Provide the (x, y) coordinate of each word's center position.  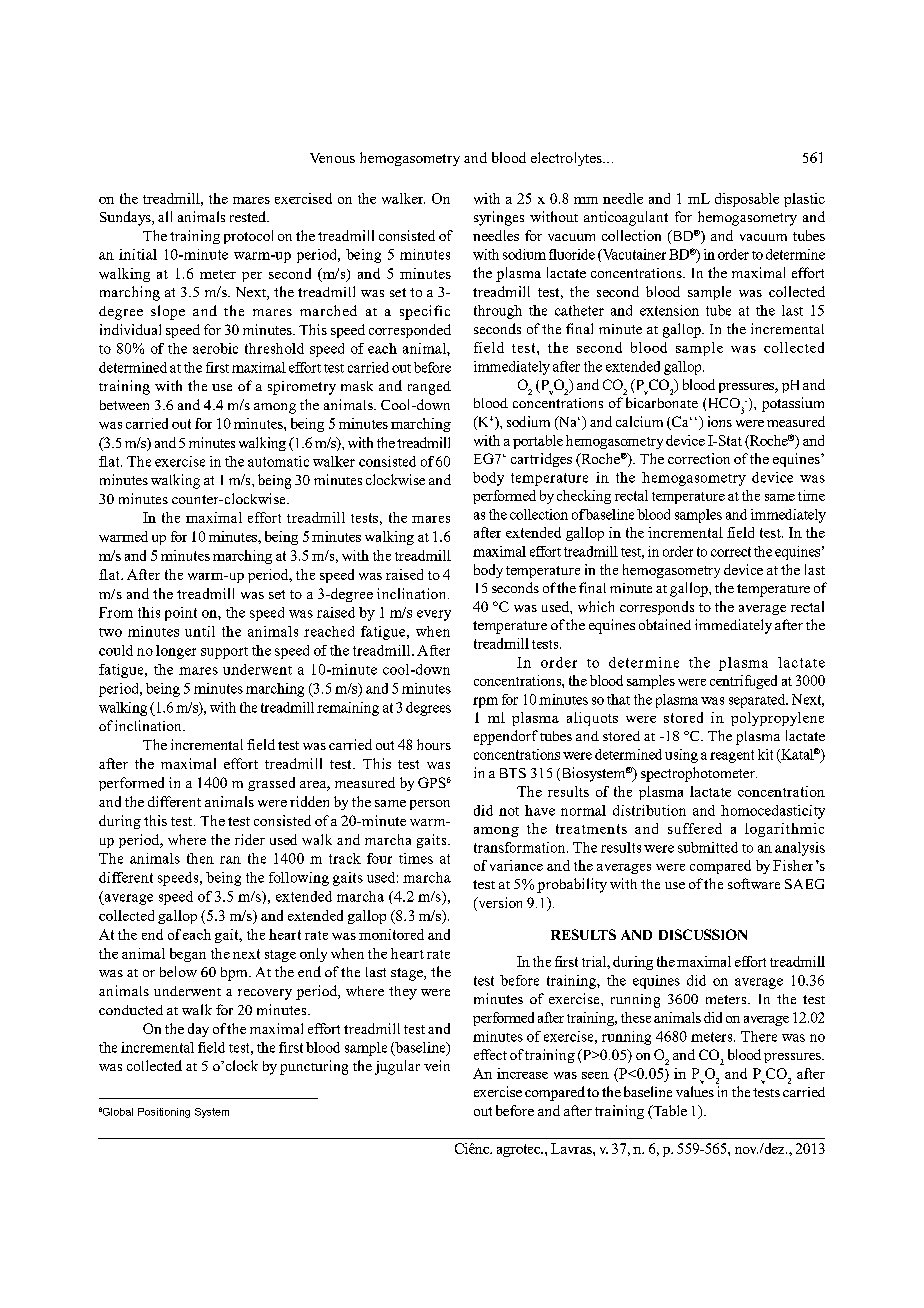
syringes (499, 218)
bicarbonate (662, 402)
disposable (747, 200)
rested (249, 216)
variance (516, 865)
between (124, 405)
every (434, 615)
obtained (665, 624)
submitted (708, 847)
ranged (429, 388)
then (200, 858)
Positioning (164, 1113)
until (200, 631)
